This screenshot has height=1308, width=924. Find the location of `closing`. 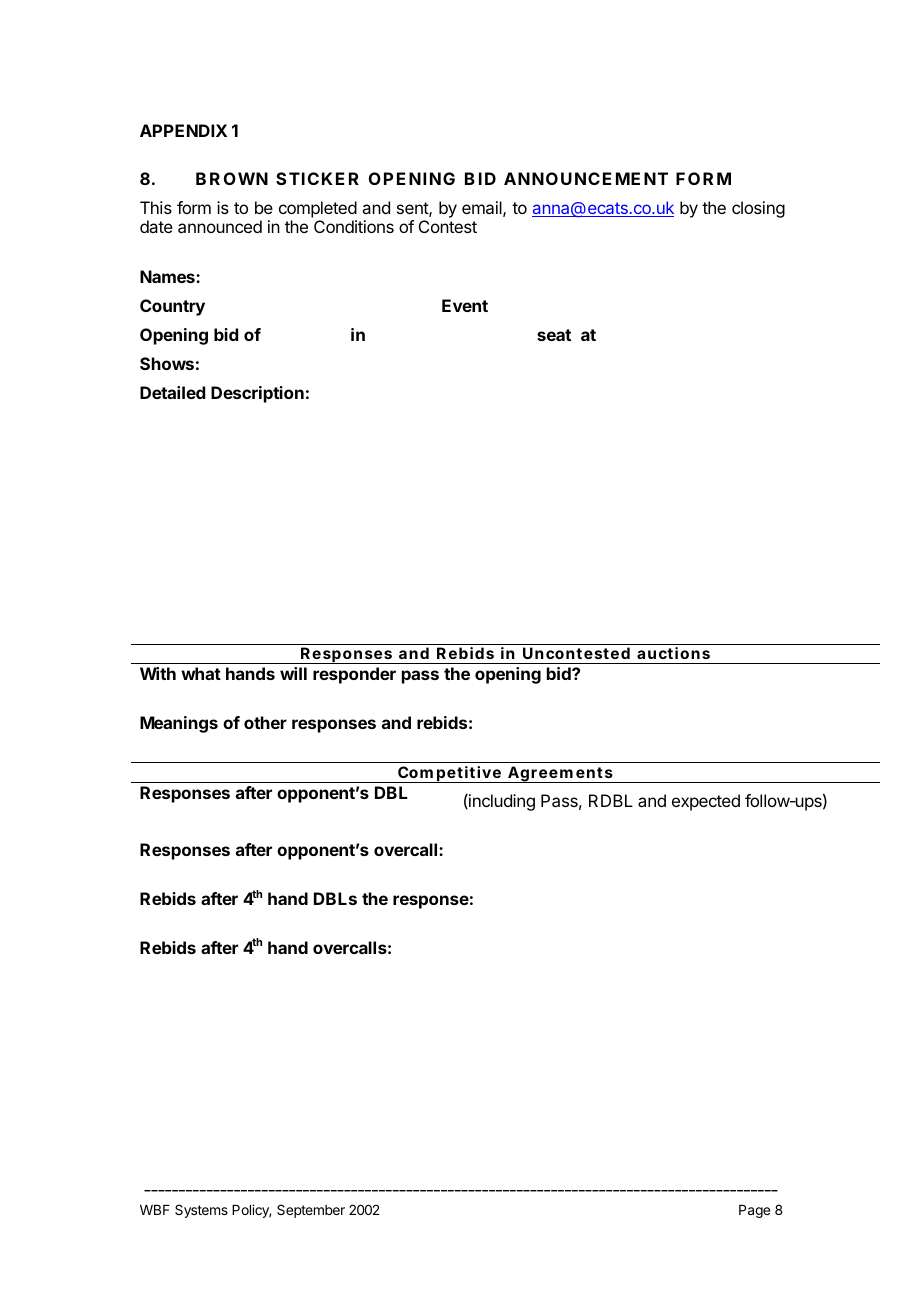

closing is located at coordinates (758, 209).
